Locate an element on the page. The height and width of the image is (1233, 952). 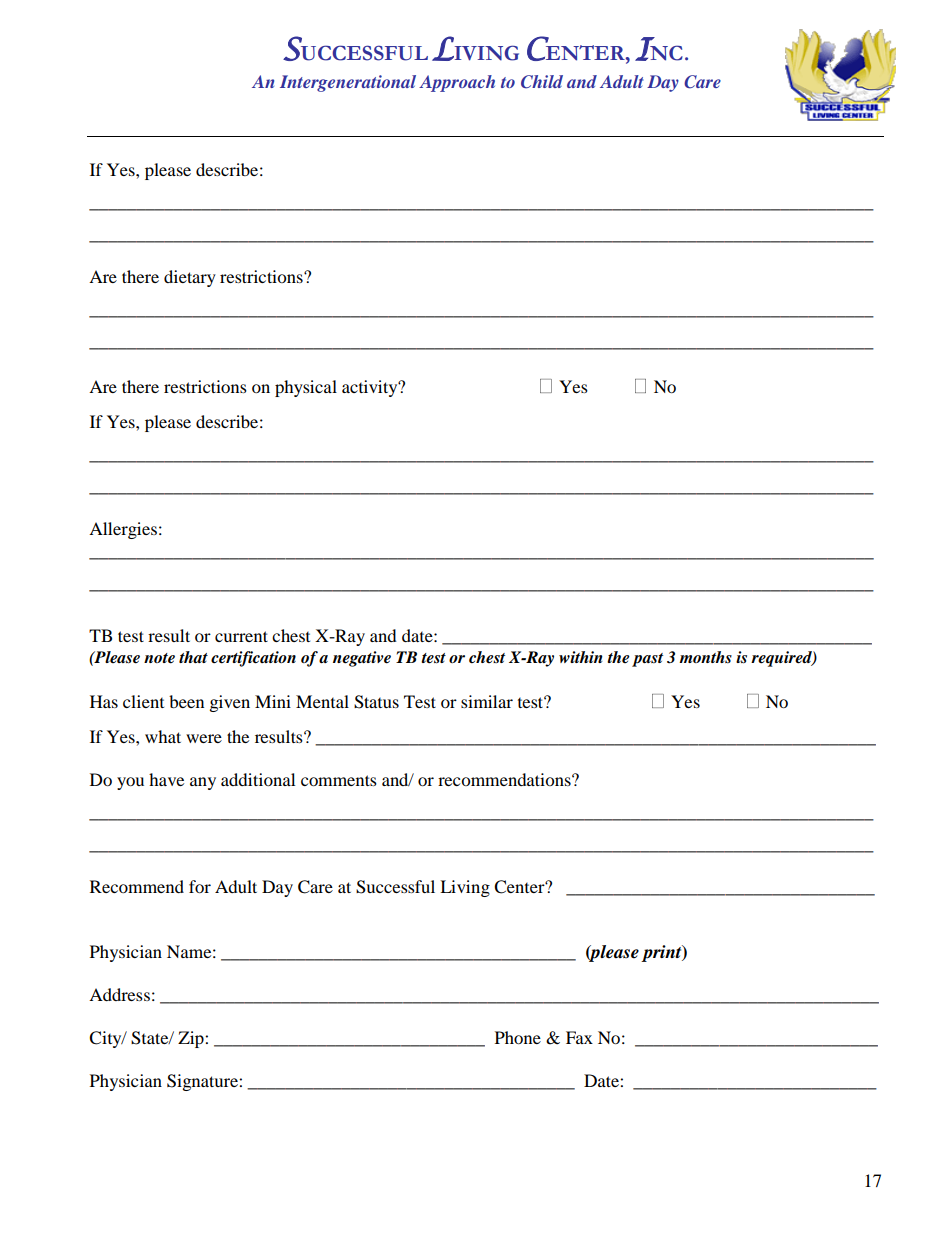
Zip is located at coordinates (192, 1039).
